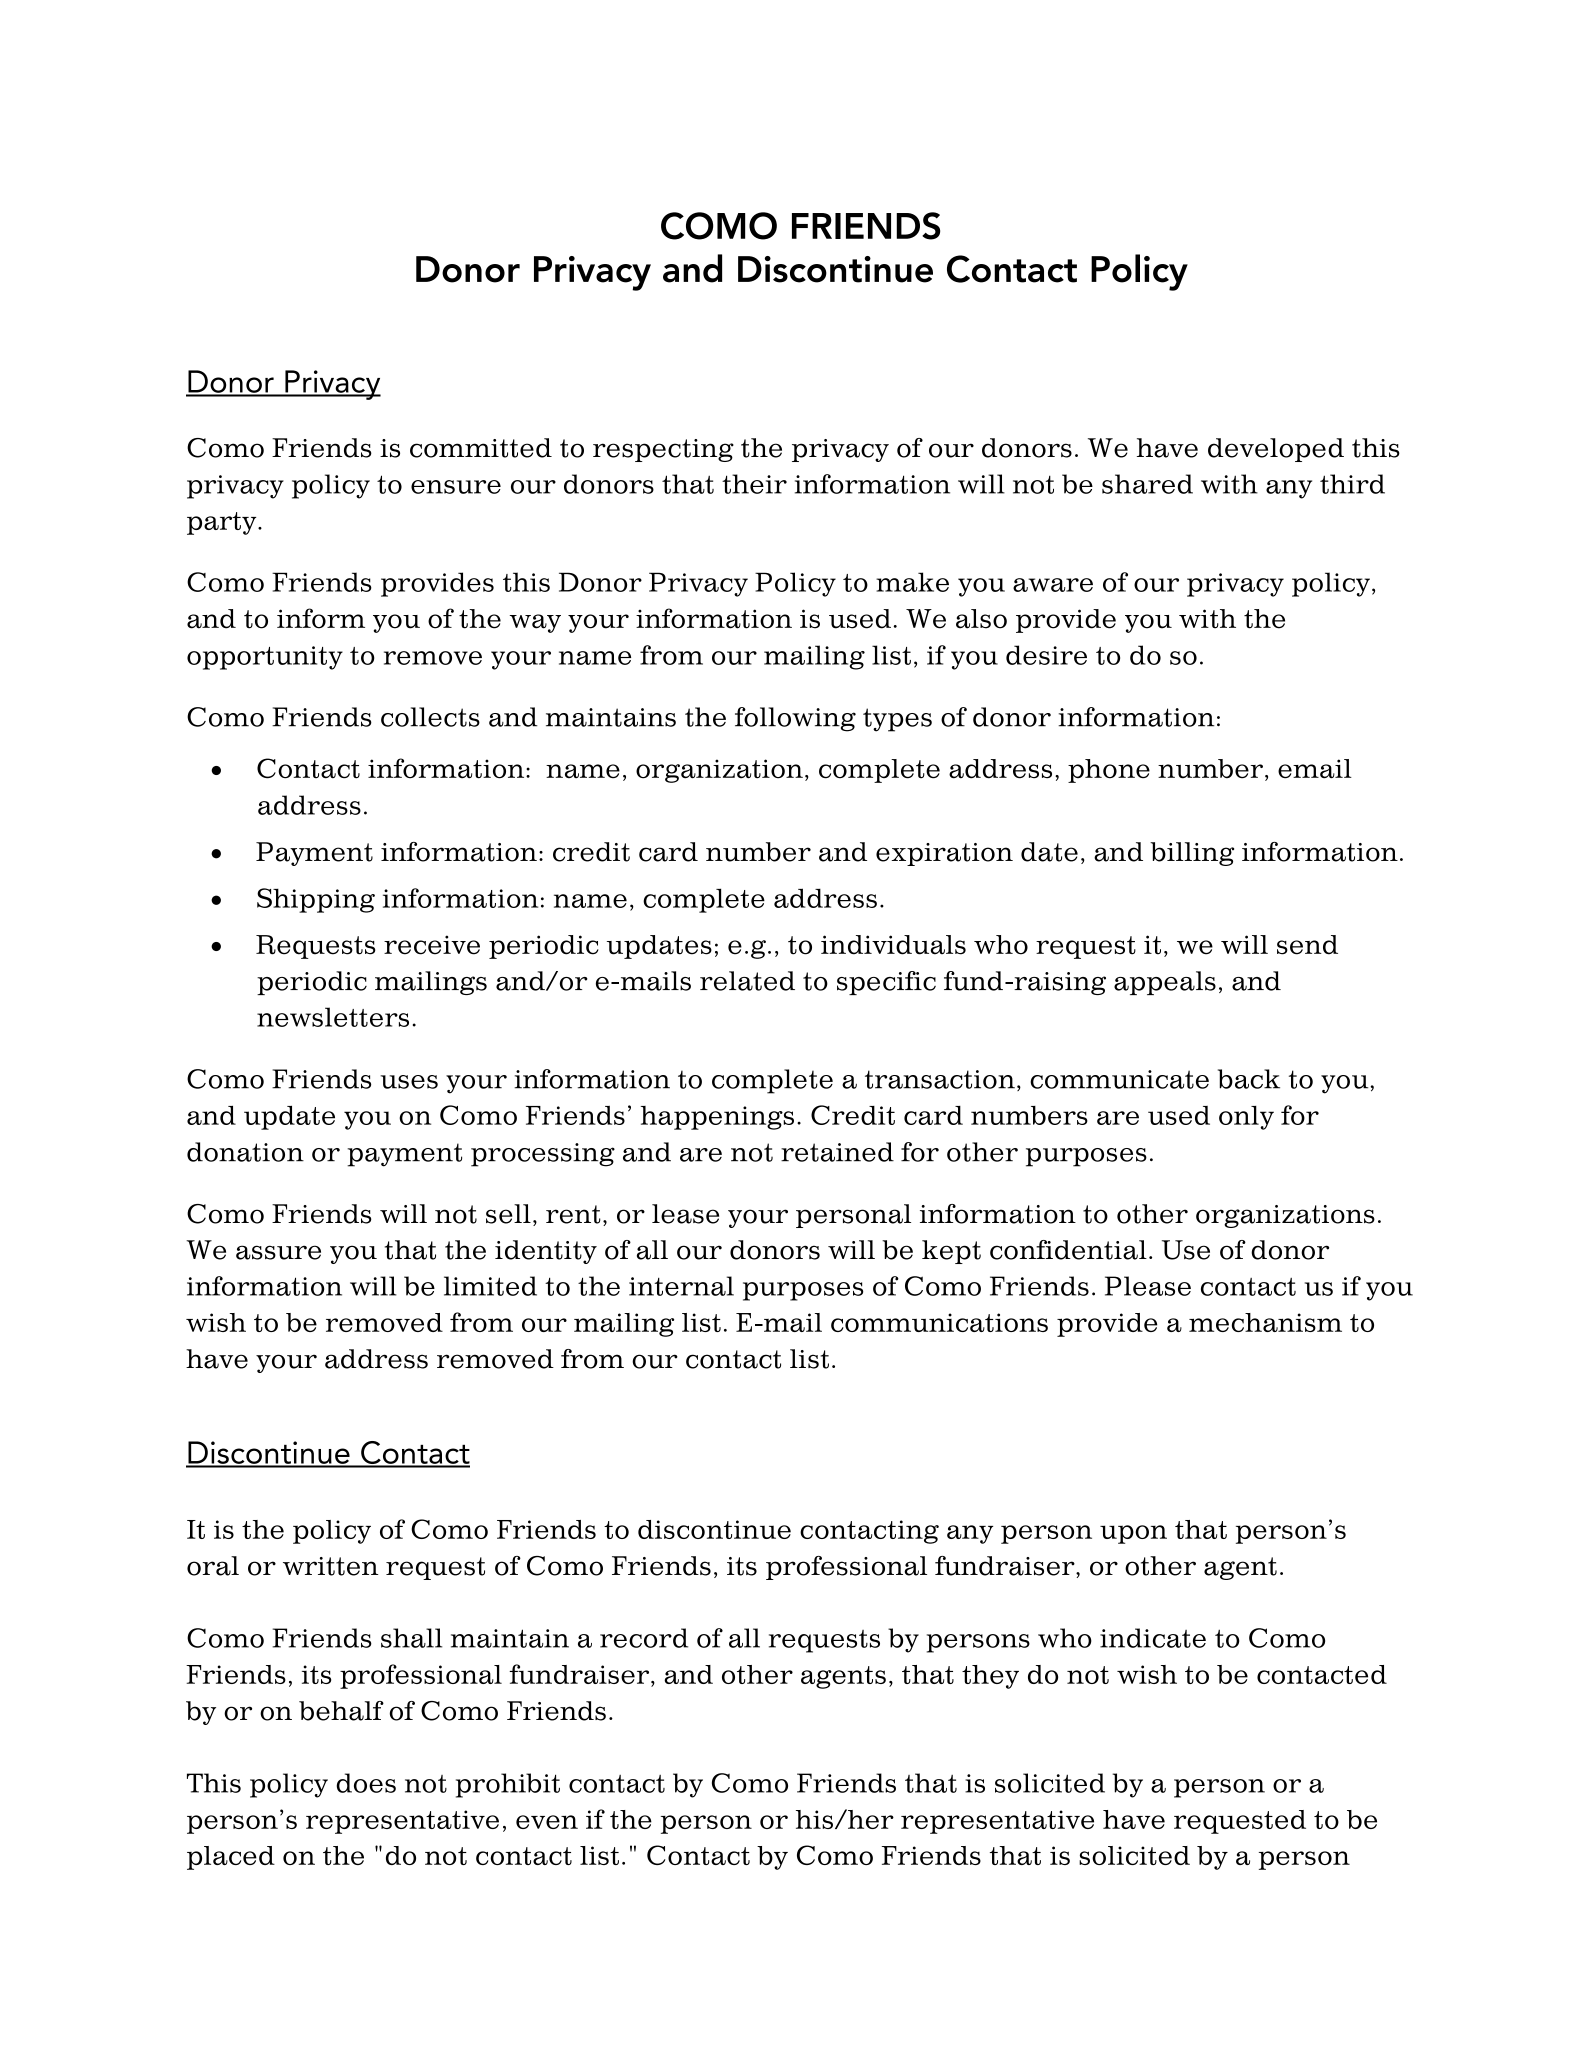  I want to click on does, so click(366, 1783).
